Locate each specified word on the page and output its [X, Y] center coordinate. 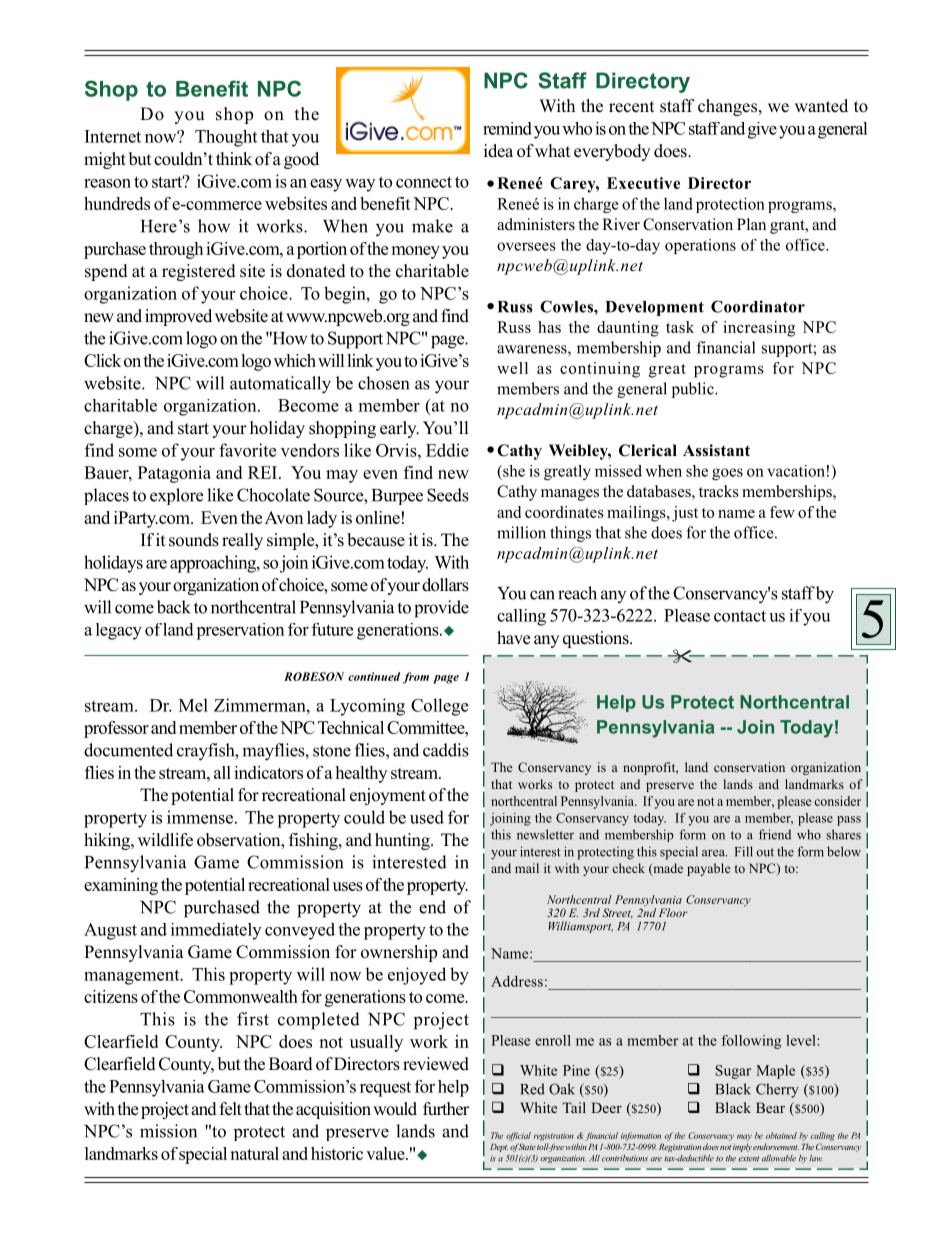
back [174, 607]
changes [727, 107]
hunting [403, 841]
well [512, 368]
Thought [226, 138]
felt [231, 1109]
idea [498, 151]
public [694, 390]
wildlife [165, 840]
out [765, 852]
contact [740, 616]
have [513, 638]
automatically [280, 385]
